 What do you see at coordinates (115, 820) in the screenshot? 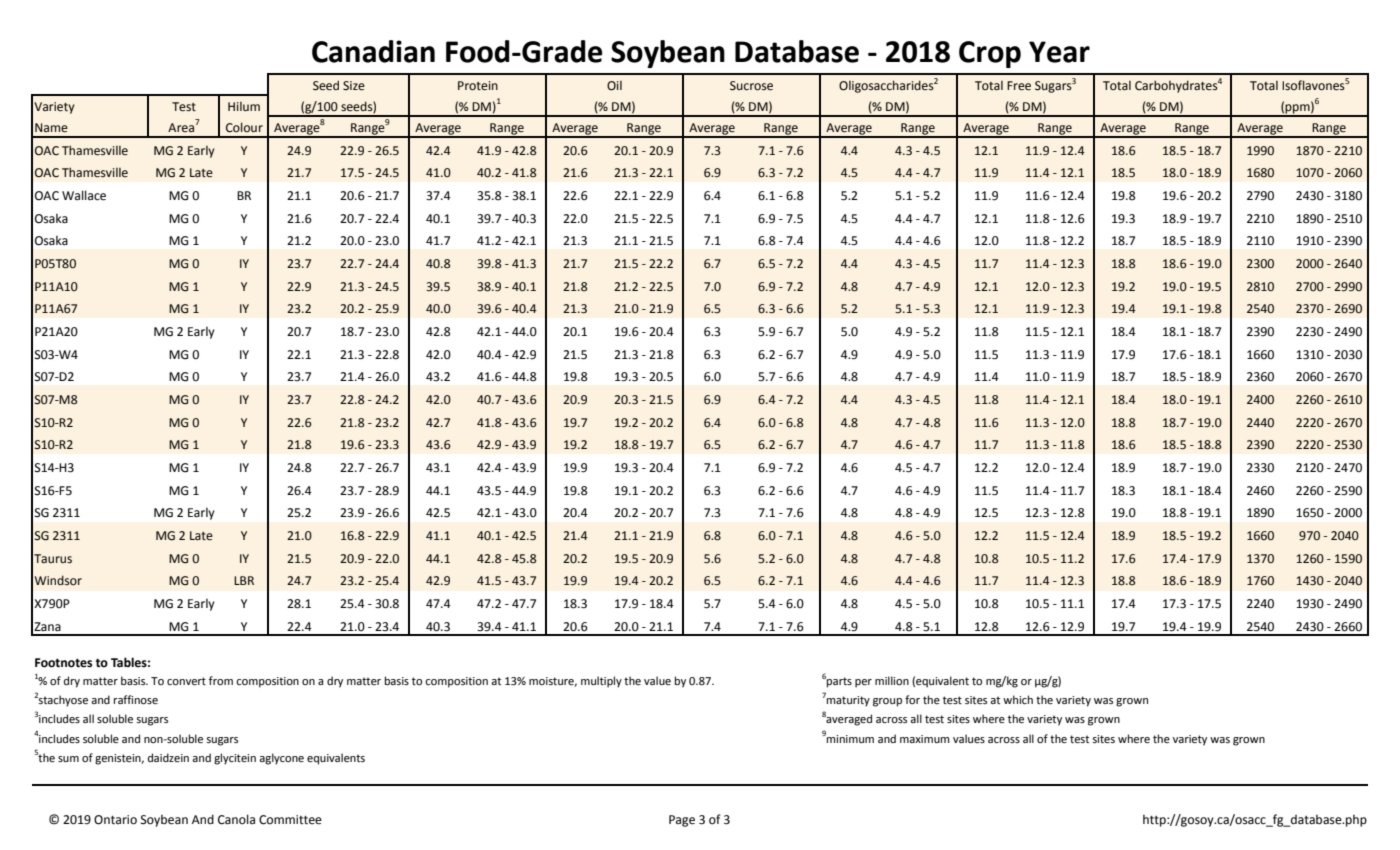
I see `Ontario` at bounding box center [115, 820].
